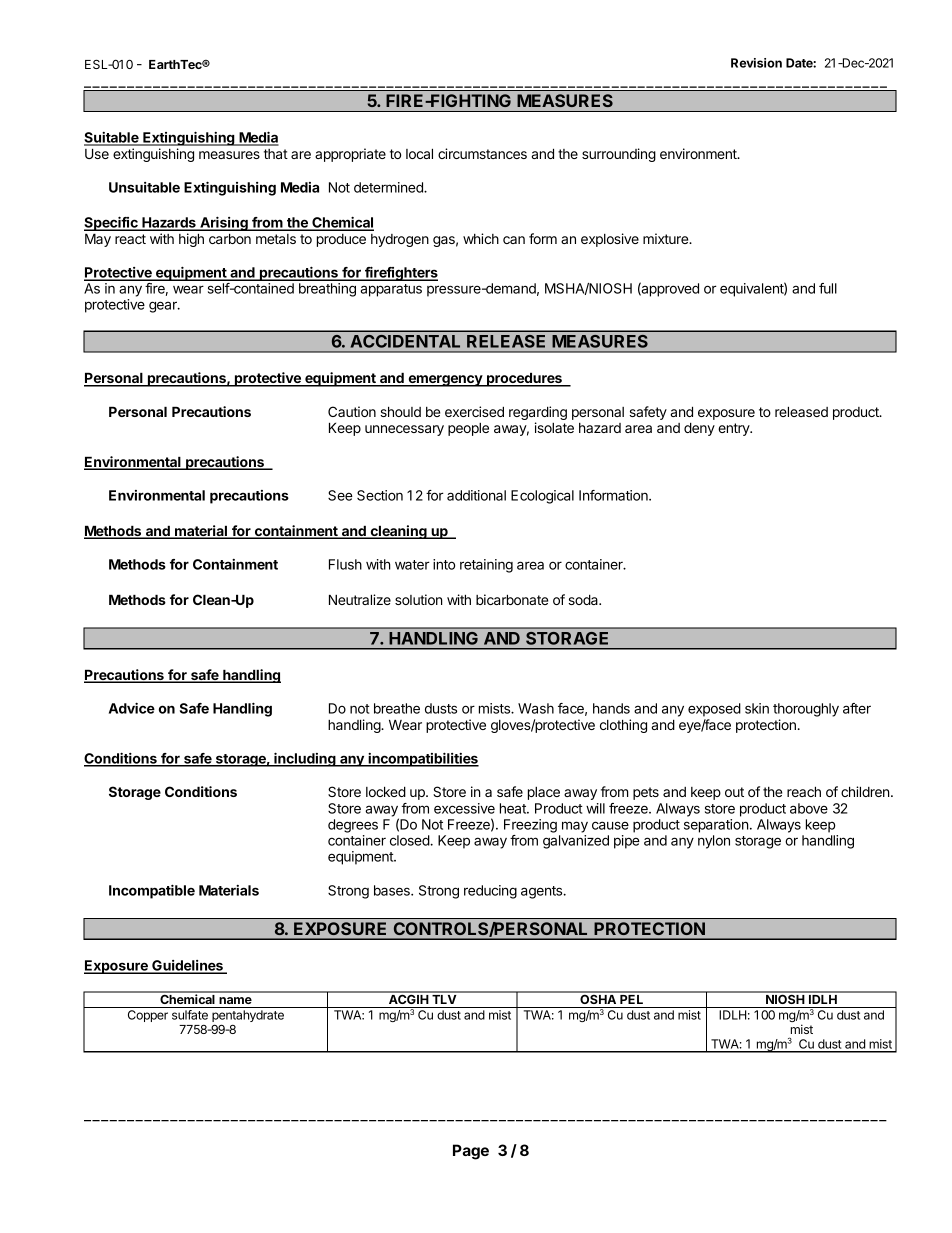 This screenshot has height=1233, width=952. Describe the element at coordinates (756, 63) in the screenshot. I see `Revision` at that location.
